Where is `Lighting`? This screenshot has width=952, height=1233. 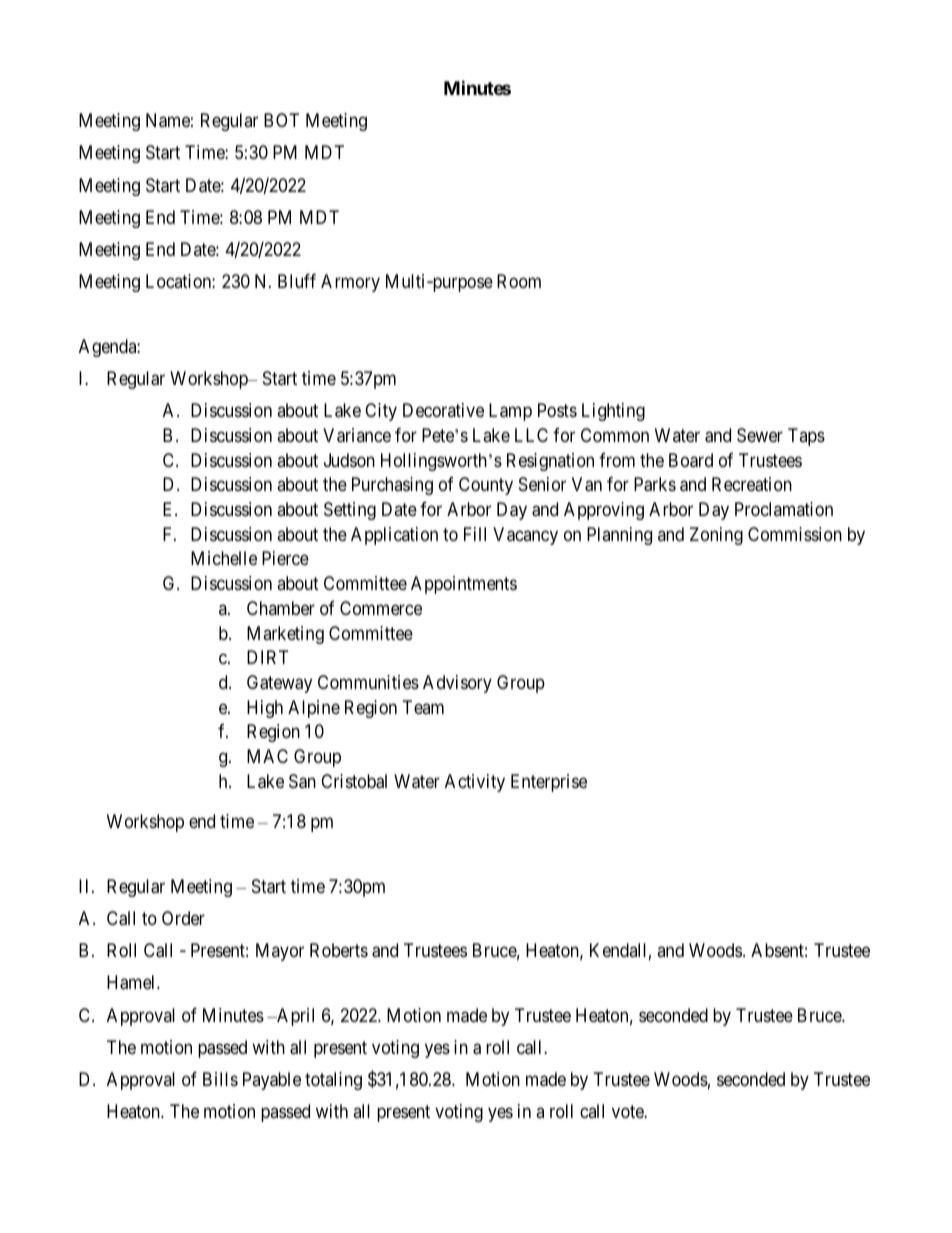 Lighting is located at coordinates (613, 412).
